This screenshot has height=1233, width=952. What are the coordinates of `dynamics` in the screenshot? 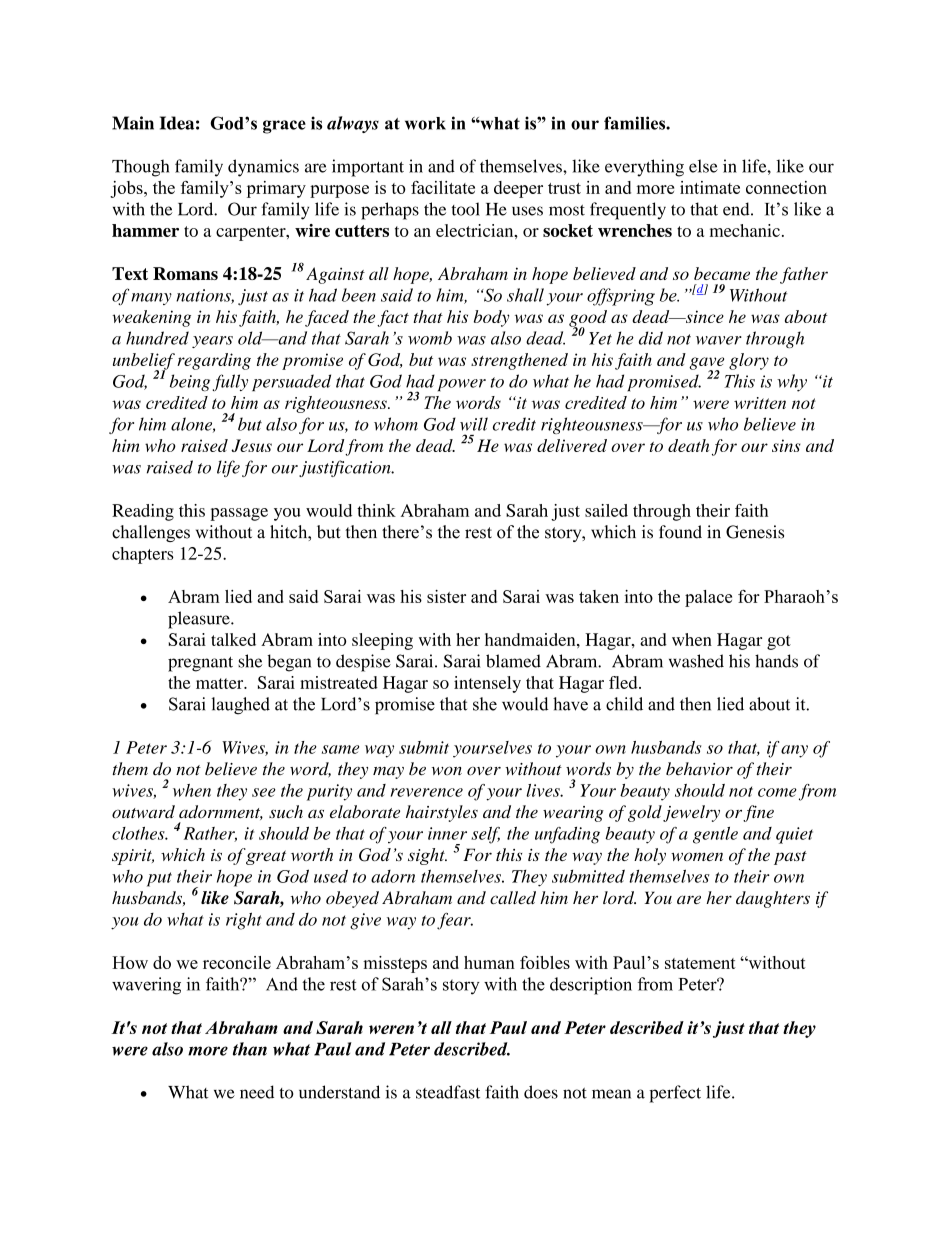 It's located at (263, 168).
